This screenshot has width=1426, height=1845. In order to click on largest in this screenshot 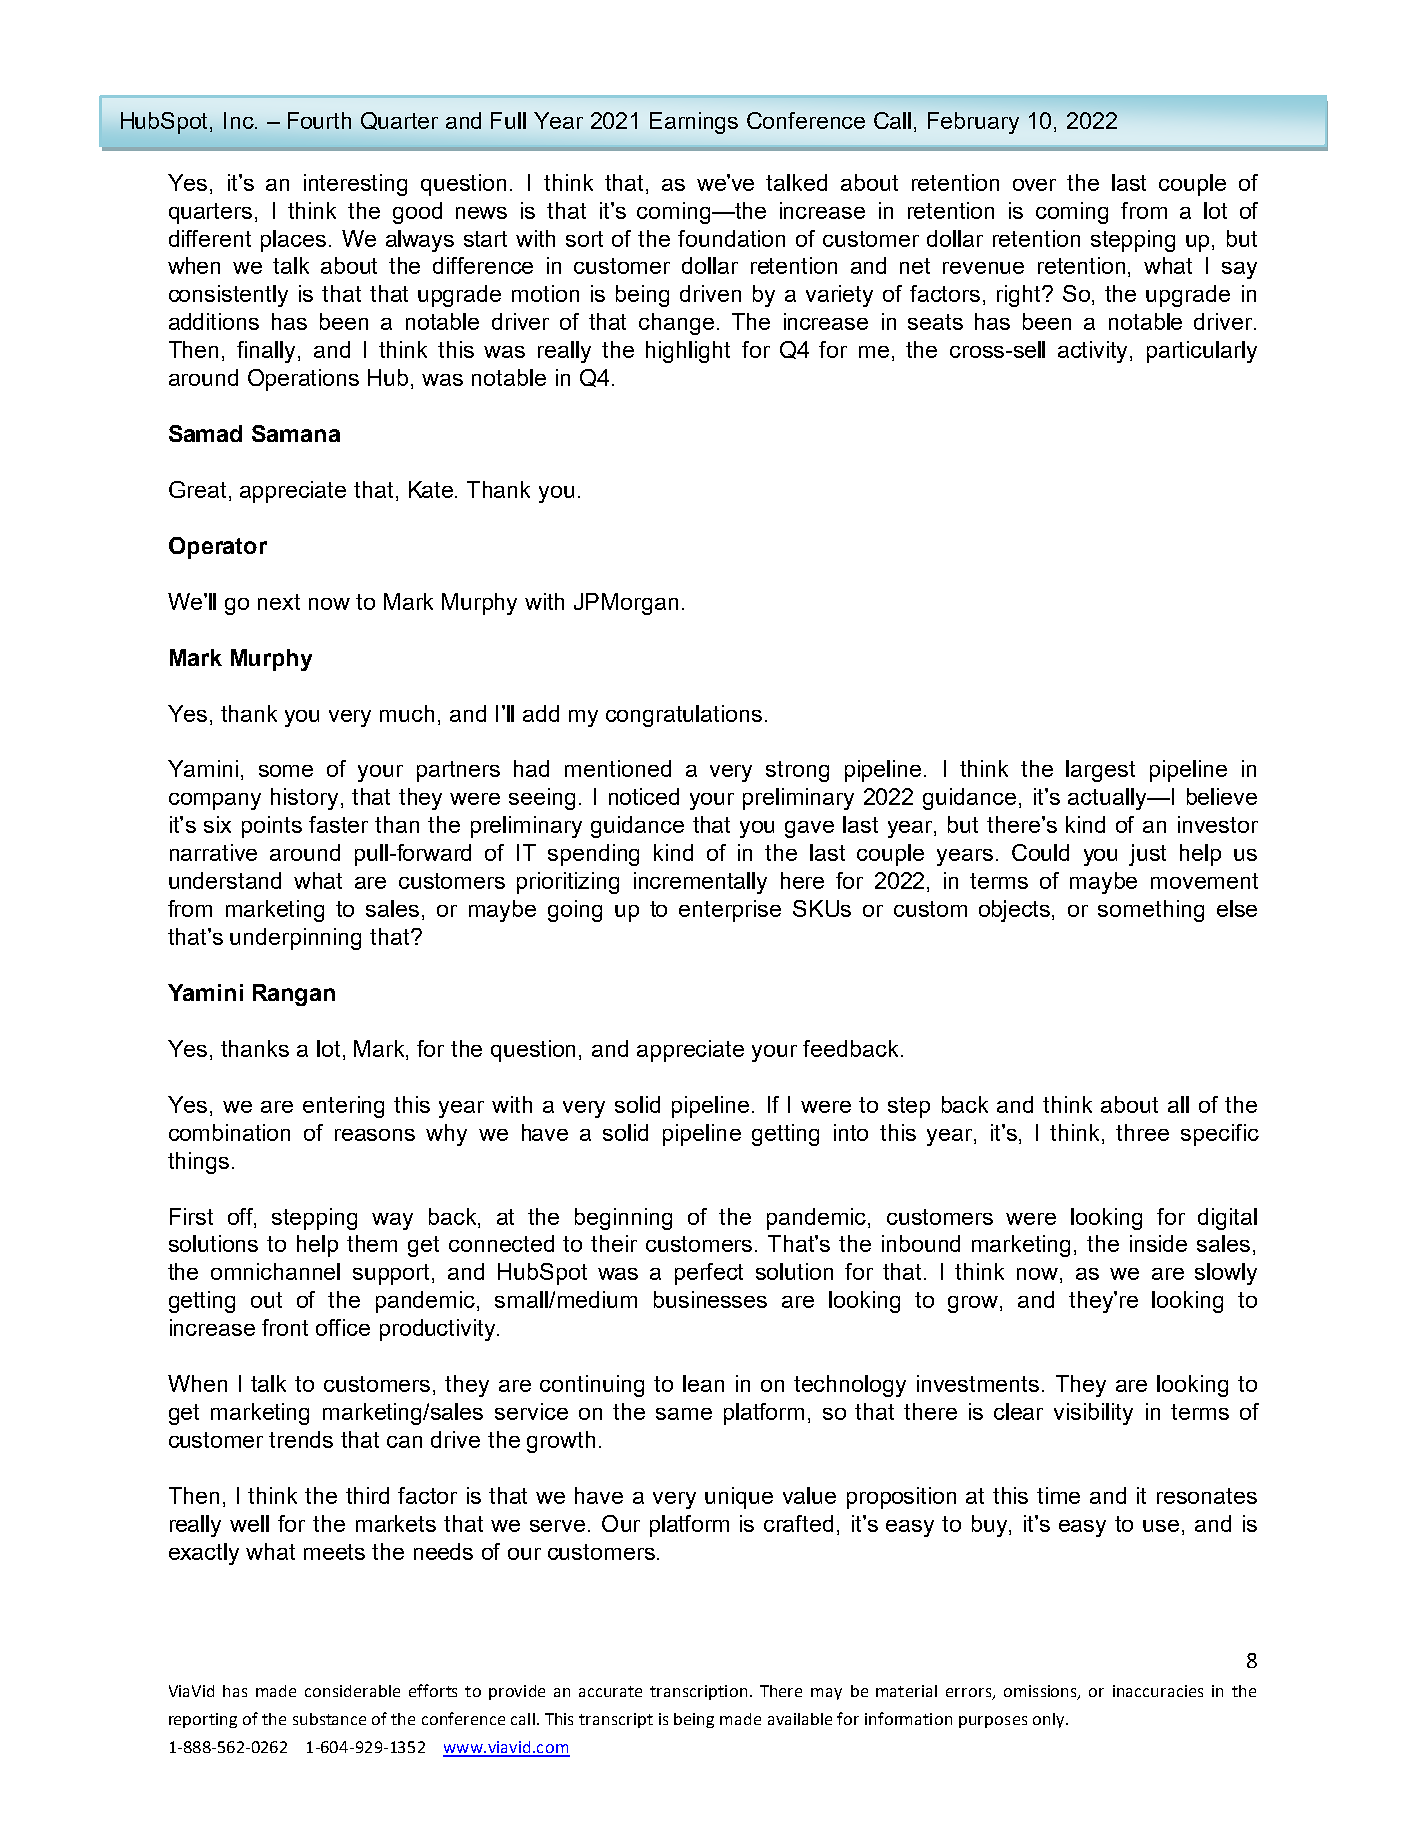, I will do `click(1100, 771)`.
